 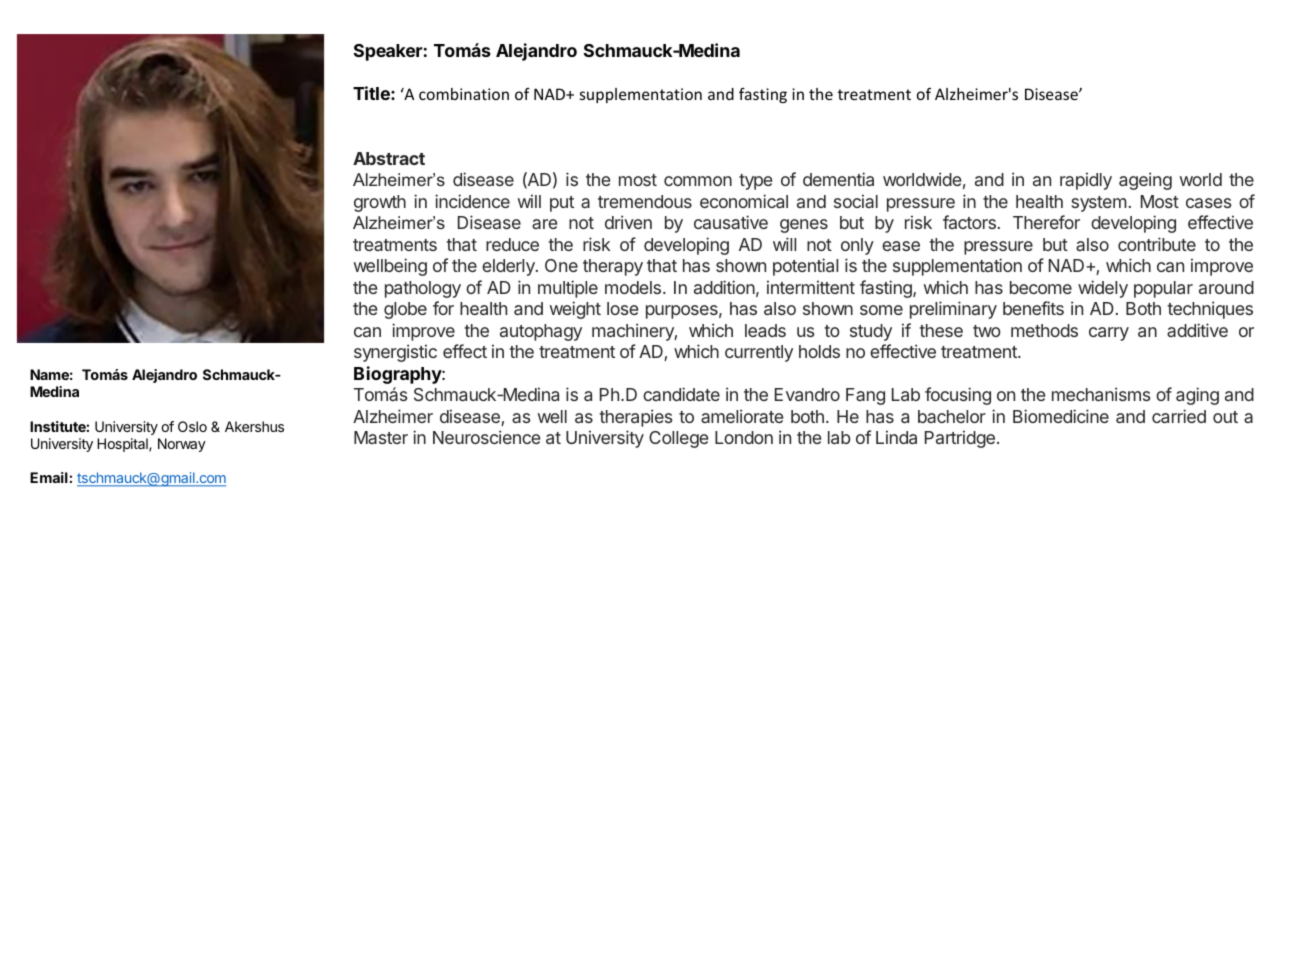 What do you see at coordinates (182, 445) in the document?
I see `Norway` at bounding box center [182, 445].
